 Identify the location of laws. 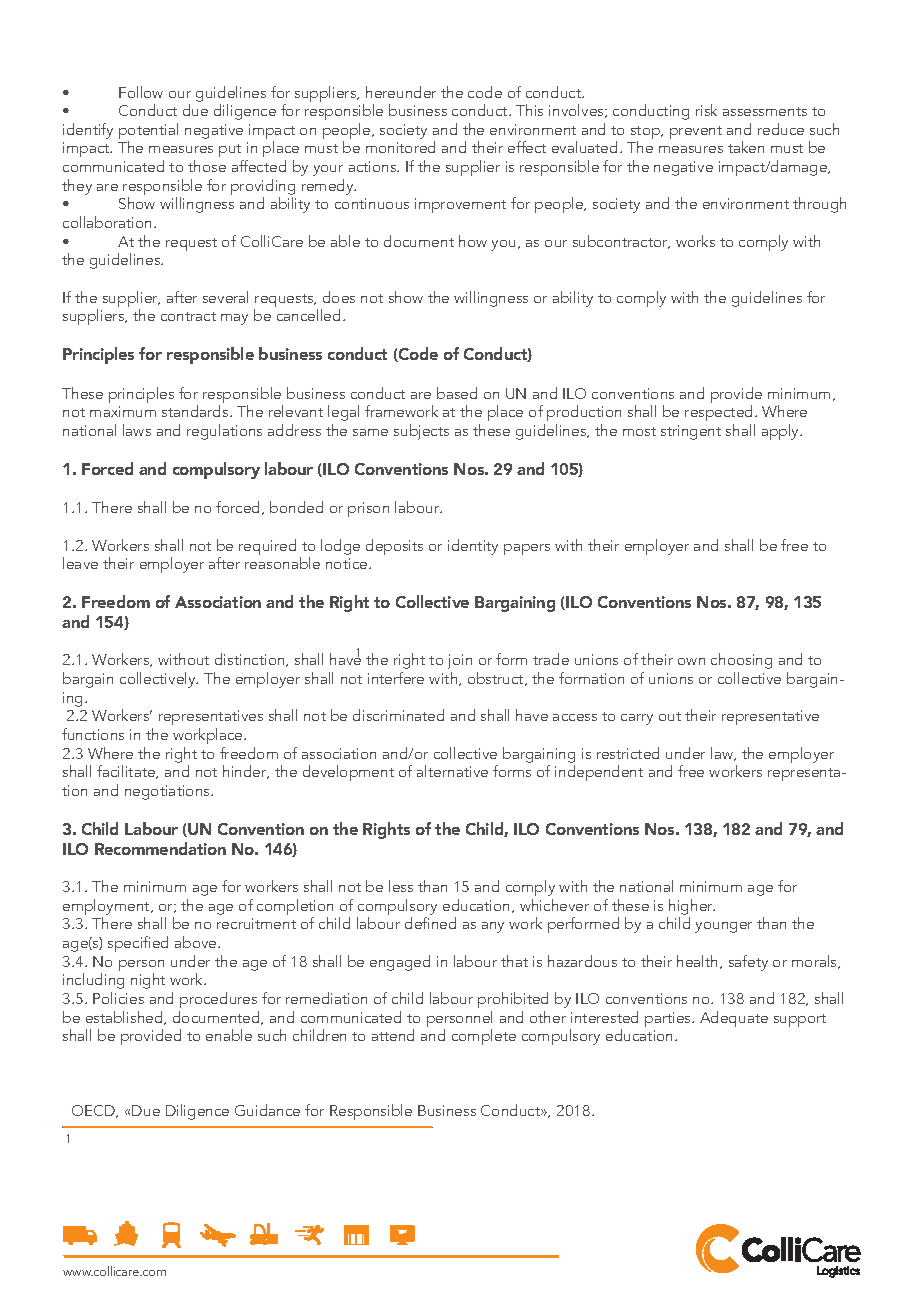
(137, 430).
